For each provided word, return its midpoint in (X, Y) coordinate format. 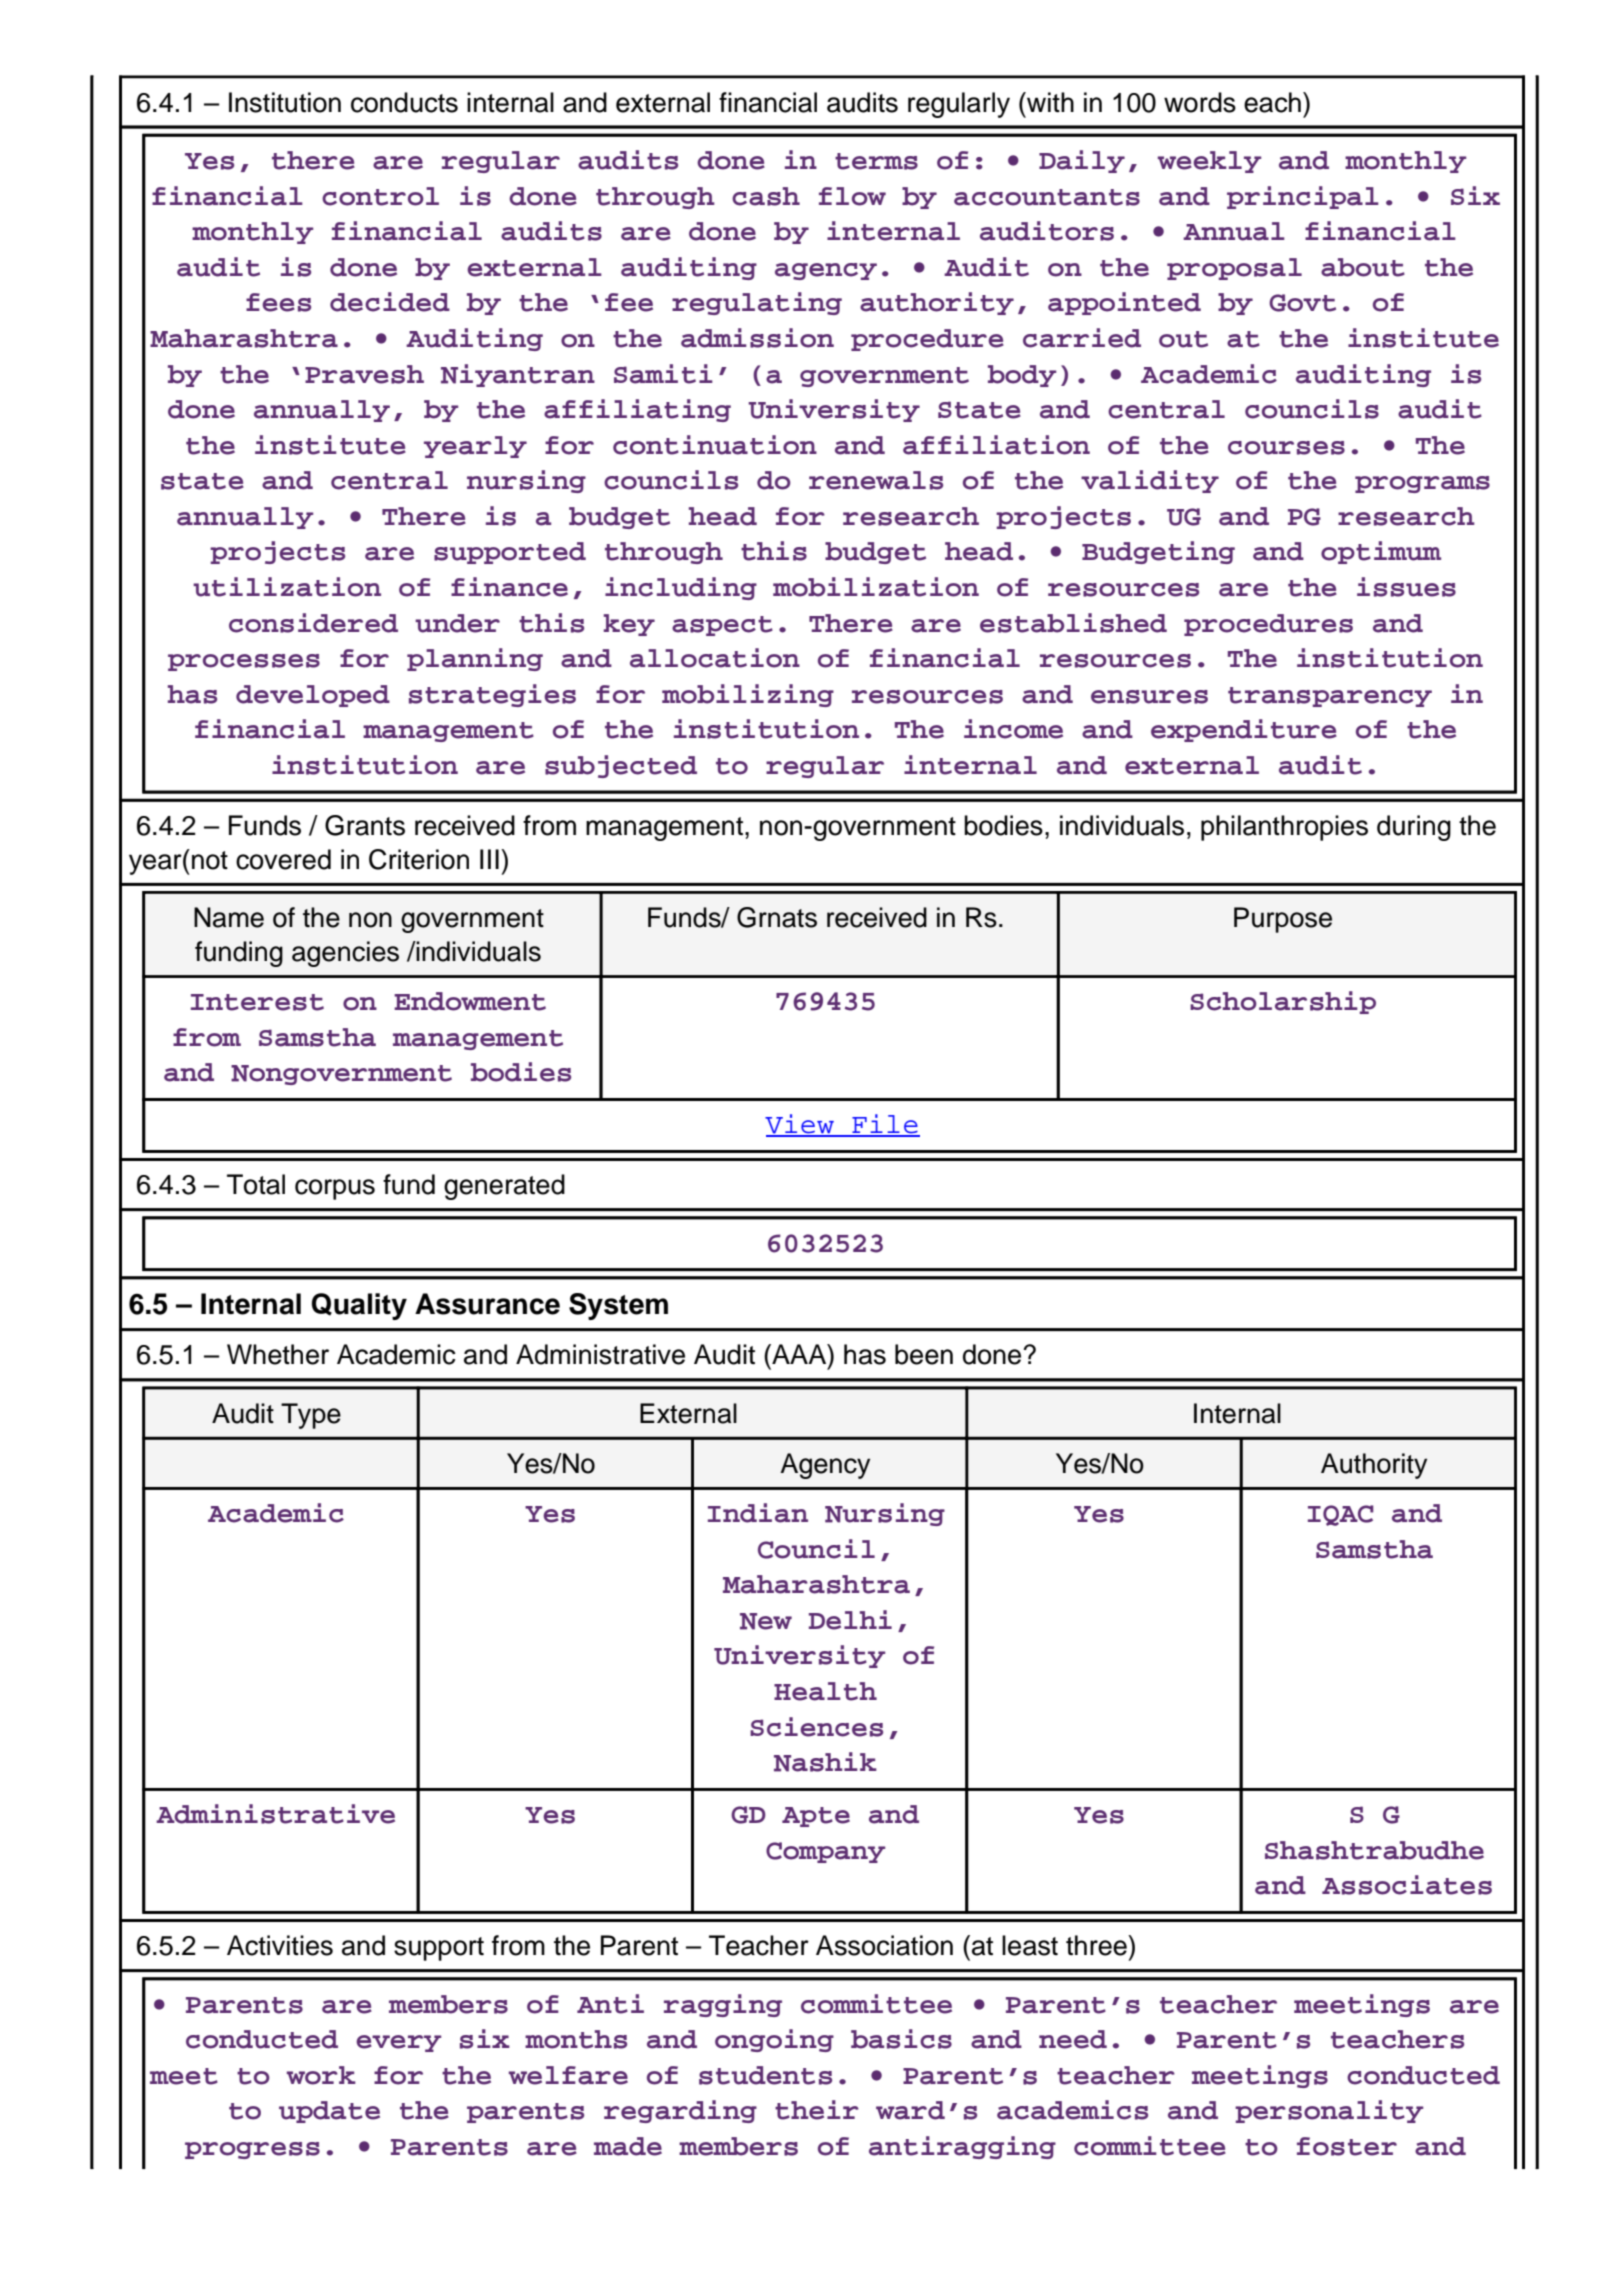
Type (311, 1416)
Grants (365, 825)
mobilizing (748, 695)
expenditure (1244, 730)
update (329, 2112)
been (924, 1354)
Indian (758, 1513)
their (817, 2110)
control (380, 196)
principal (1303, 197)
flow (852, 196)
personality (1329, 2111)
